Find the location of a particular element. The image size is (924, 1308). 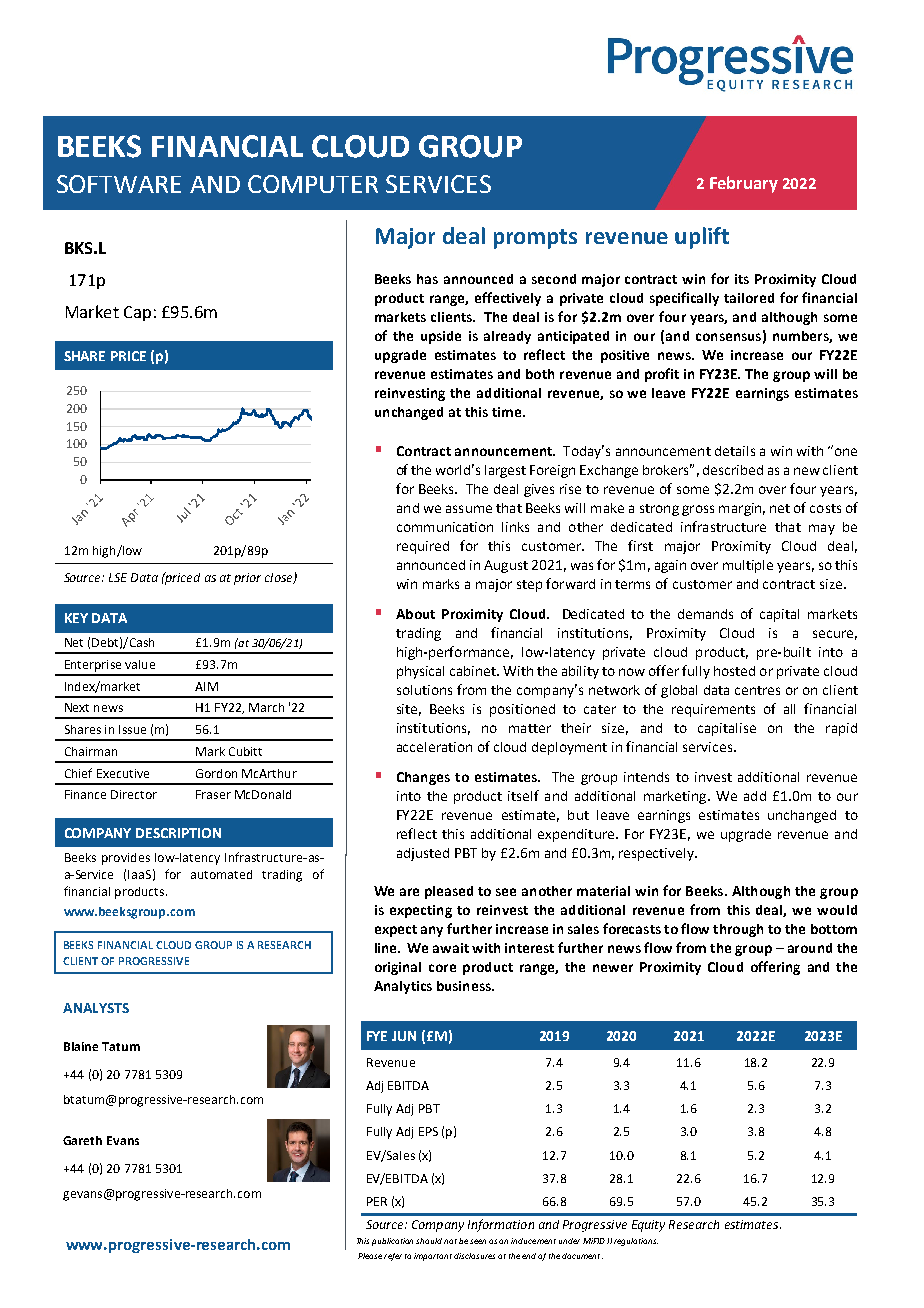

LSE is located at coordinates (118, 577).
